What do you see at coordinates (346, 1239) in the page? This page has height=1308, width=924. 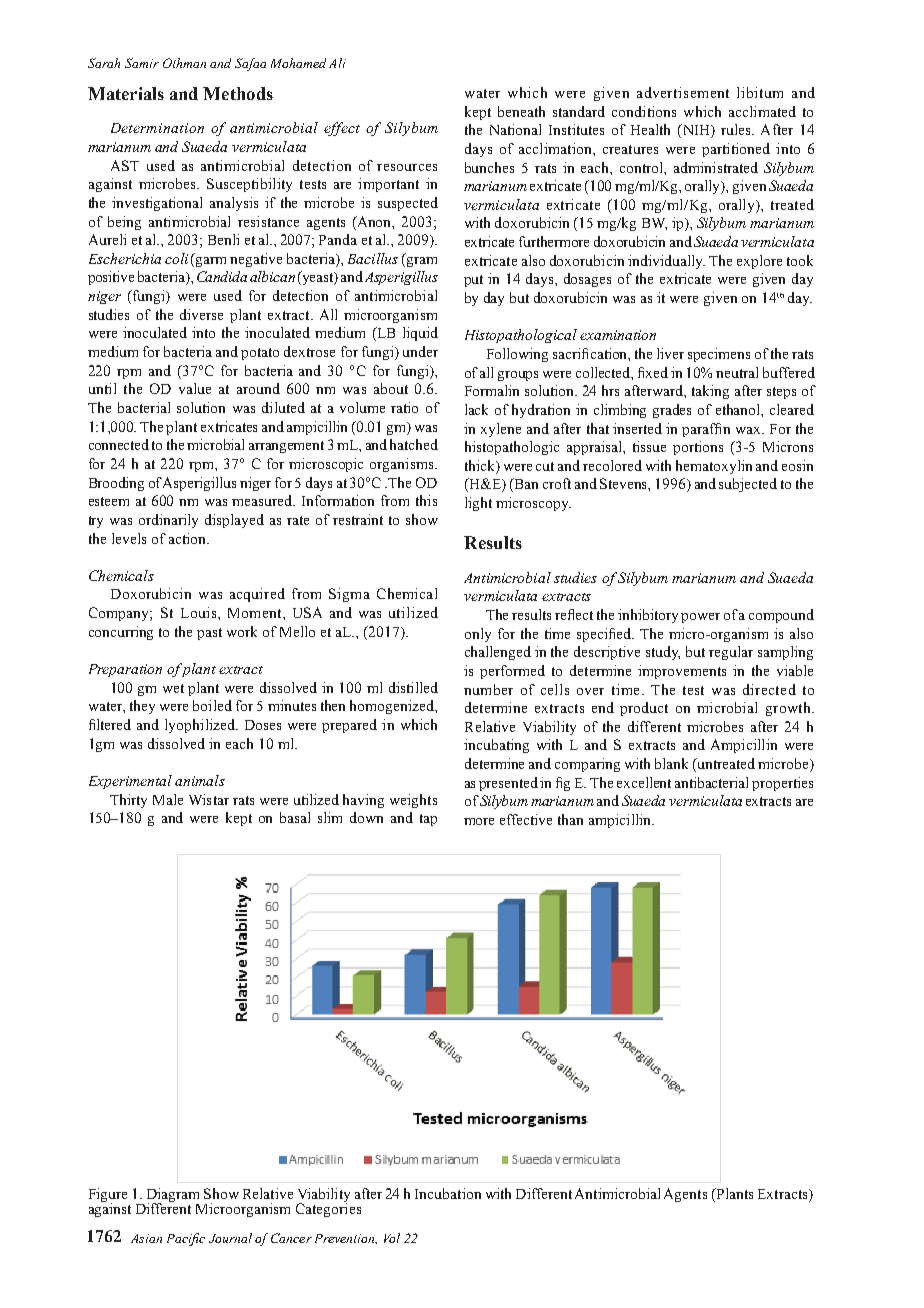 I see `Prevention` at bounding box center [346, 1239].
